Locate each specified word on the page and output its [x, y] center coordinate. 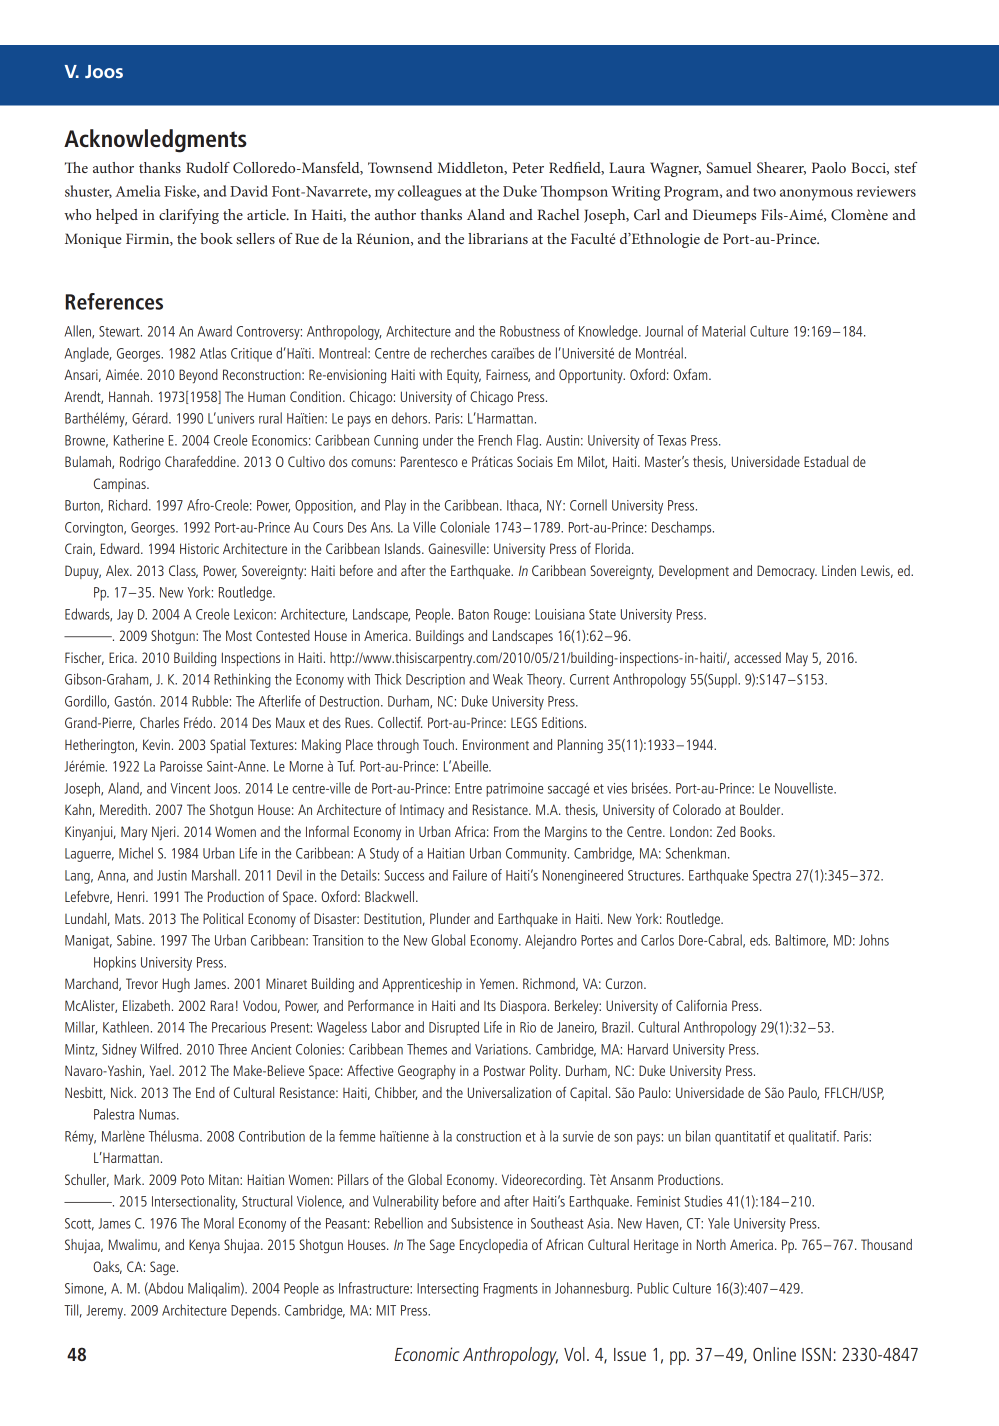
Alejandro [551, 941]
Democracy [787, 572]
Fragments [511, 1290]
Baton [474, 614]
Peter [528, 167]
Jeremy [106, 1312]
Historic [199, 548]
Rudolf [208, 167]
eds [760, 940]
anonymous [816, 195]
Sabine [135, 940]
